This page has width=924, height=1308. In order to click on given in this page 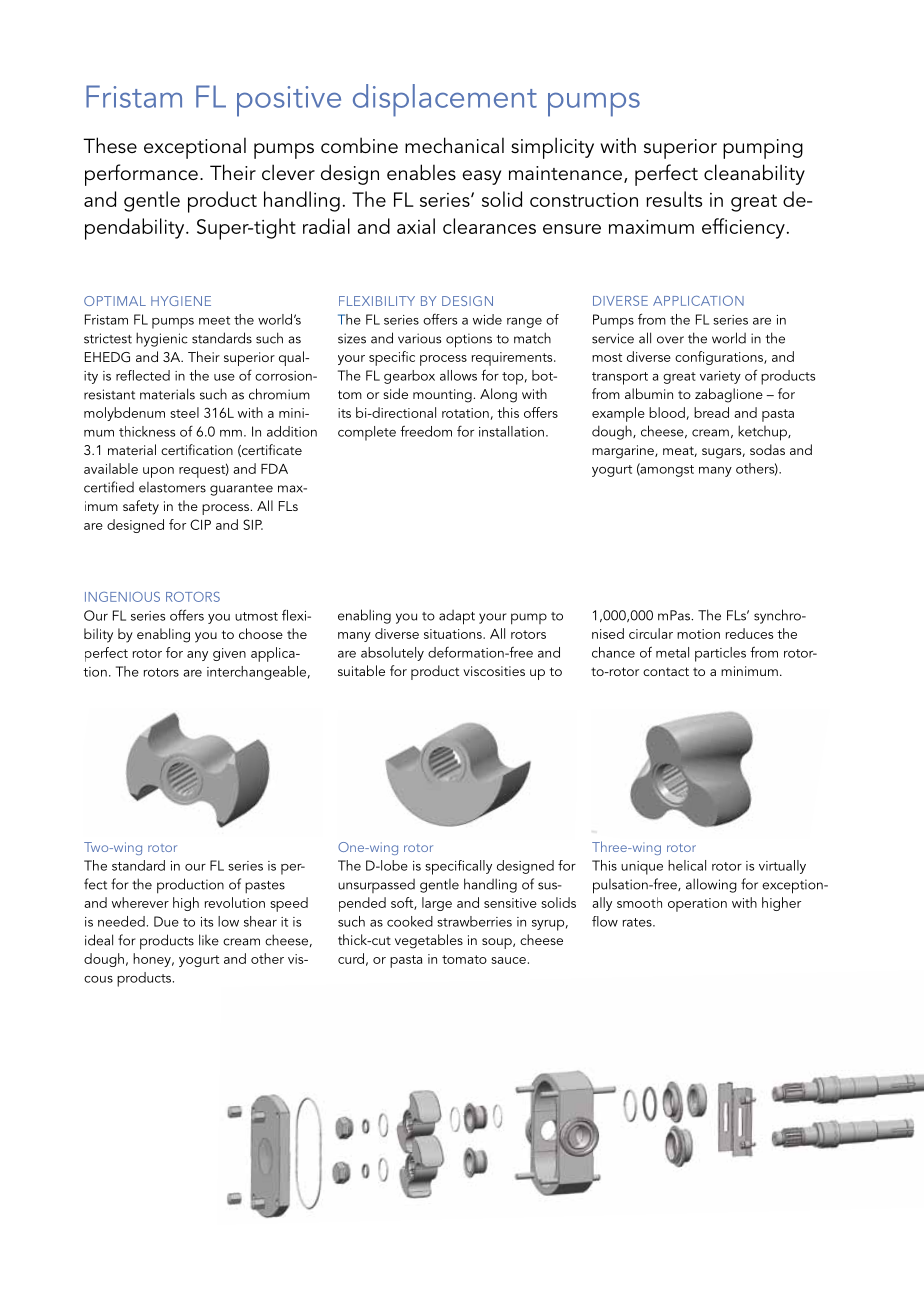, I will do `click(229, 654)`.
